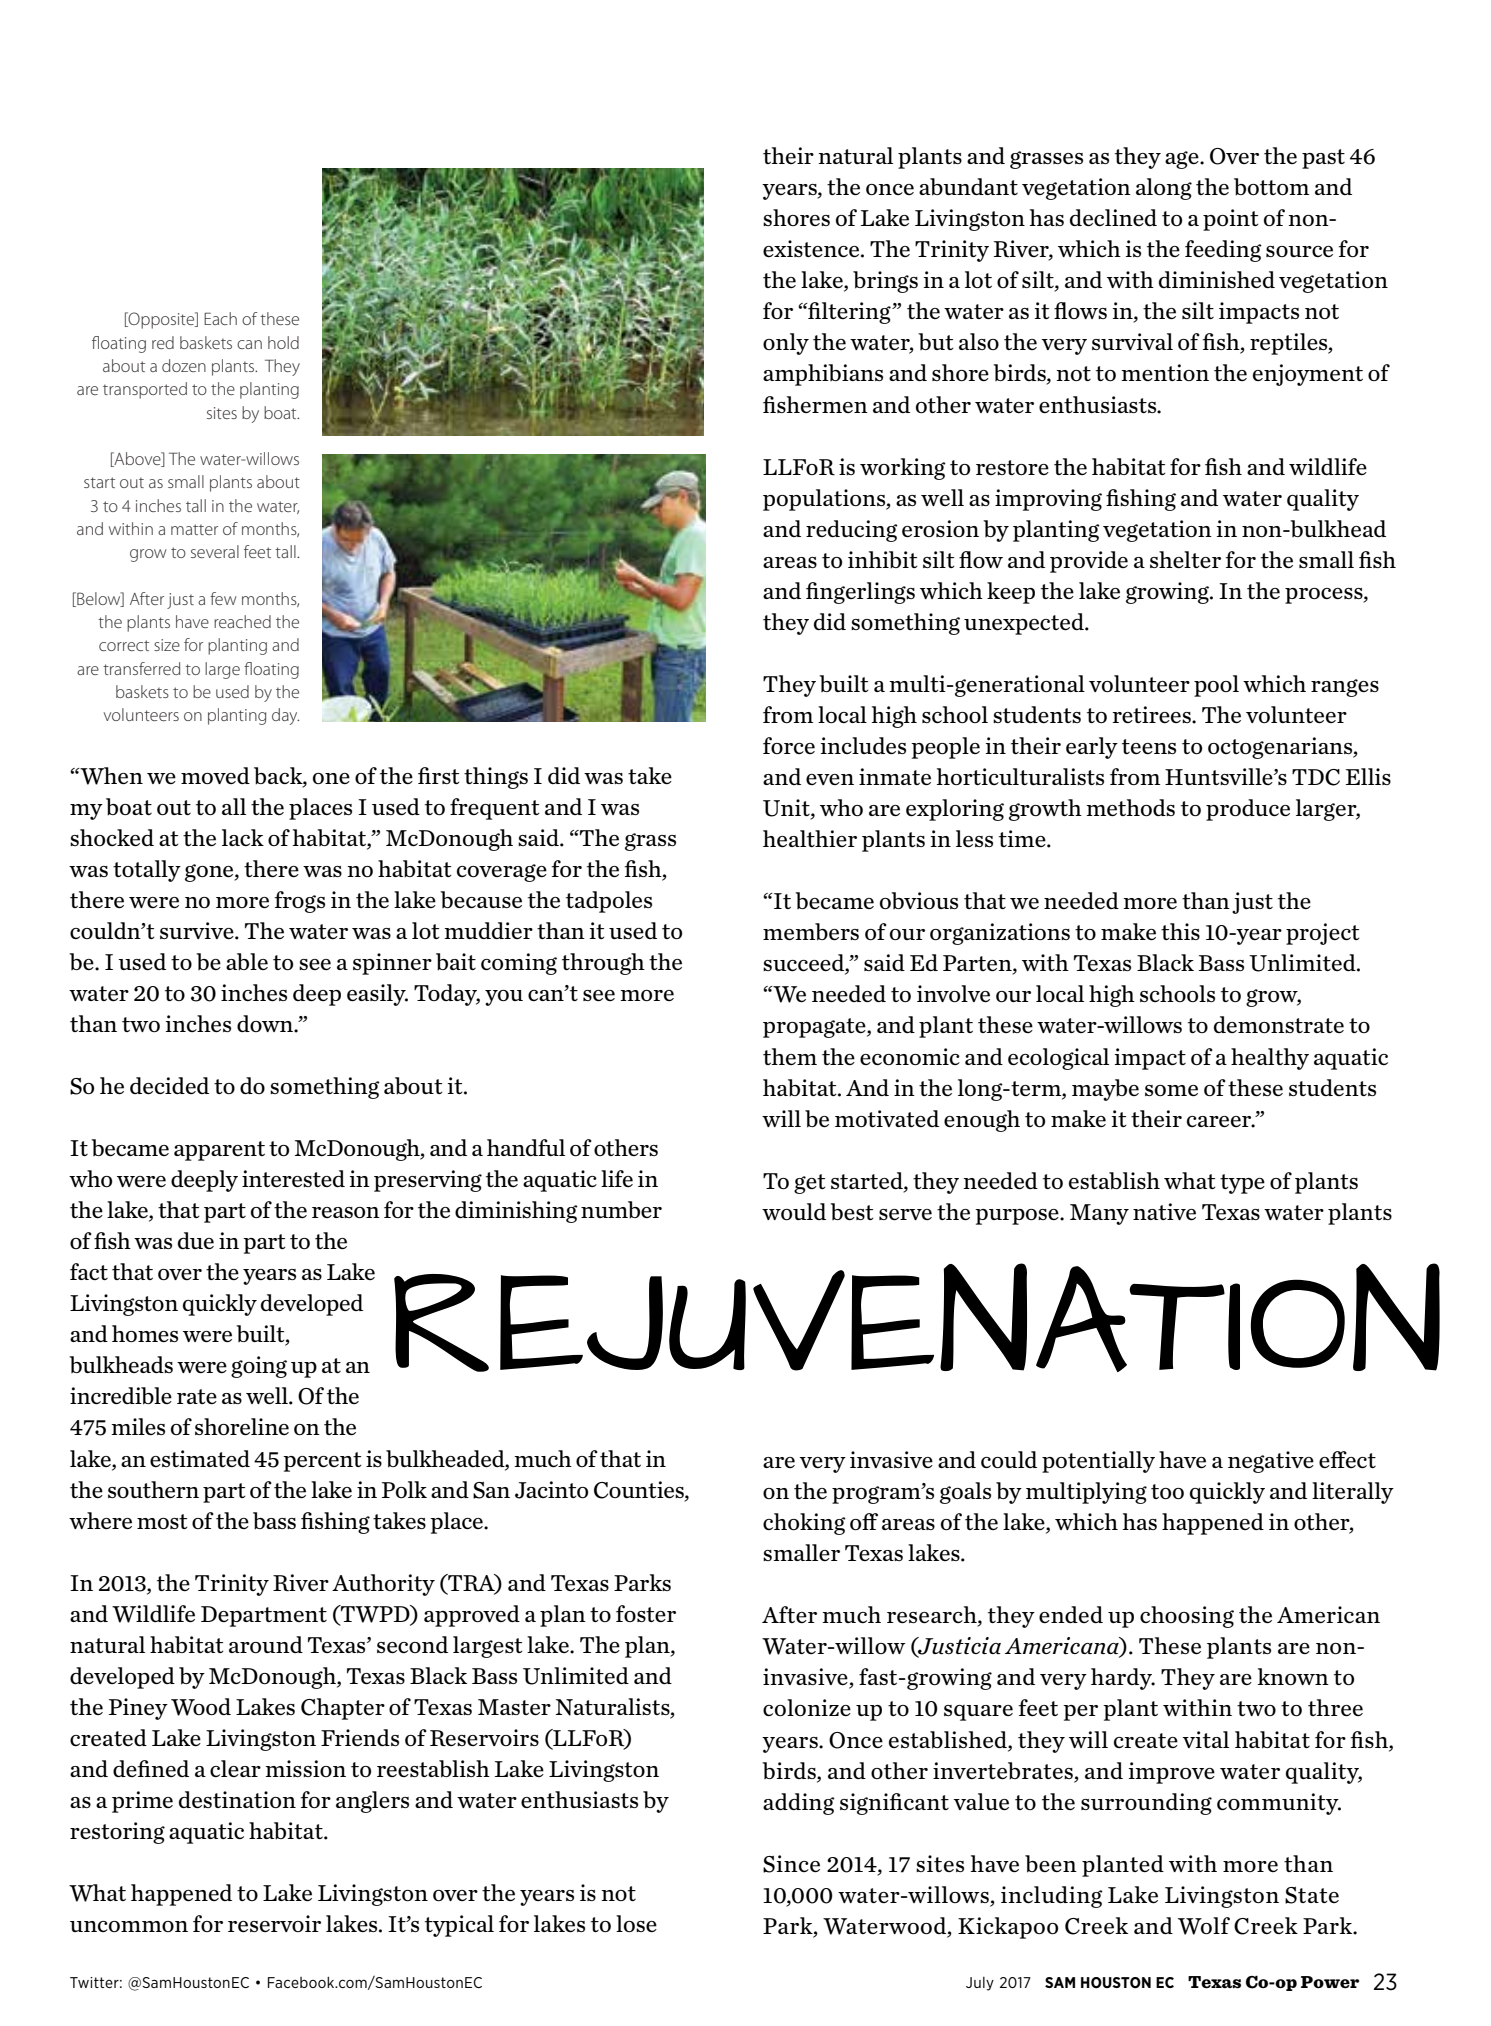  Describe the element at coordinates (636, 1923) in the screenshot. I see `lose` at that location.
